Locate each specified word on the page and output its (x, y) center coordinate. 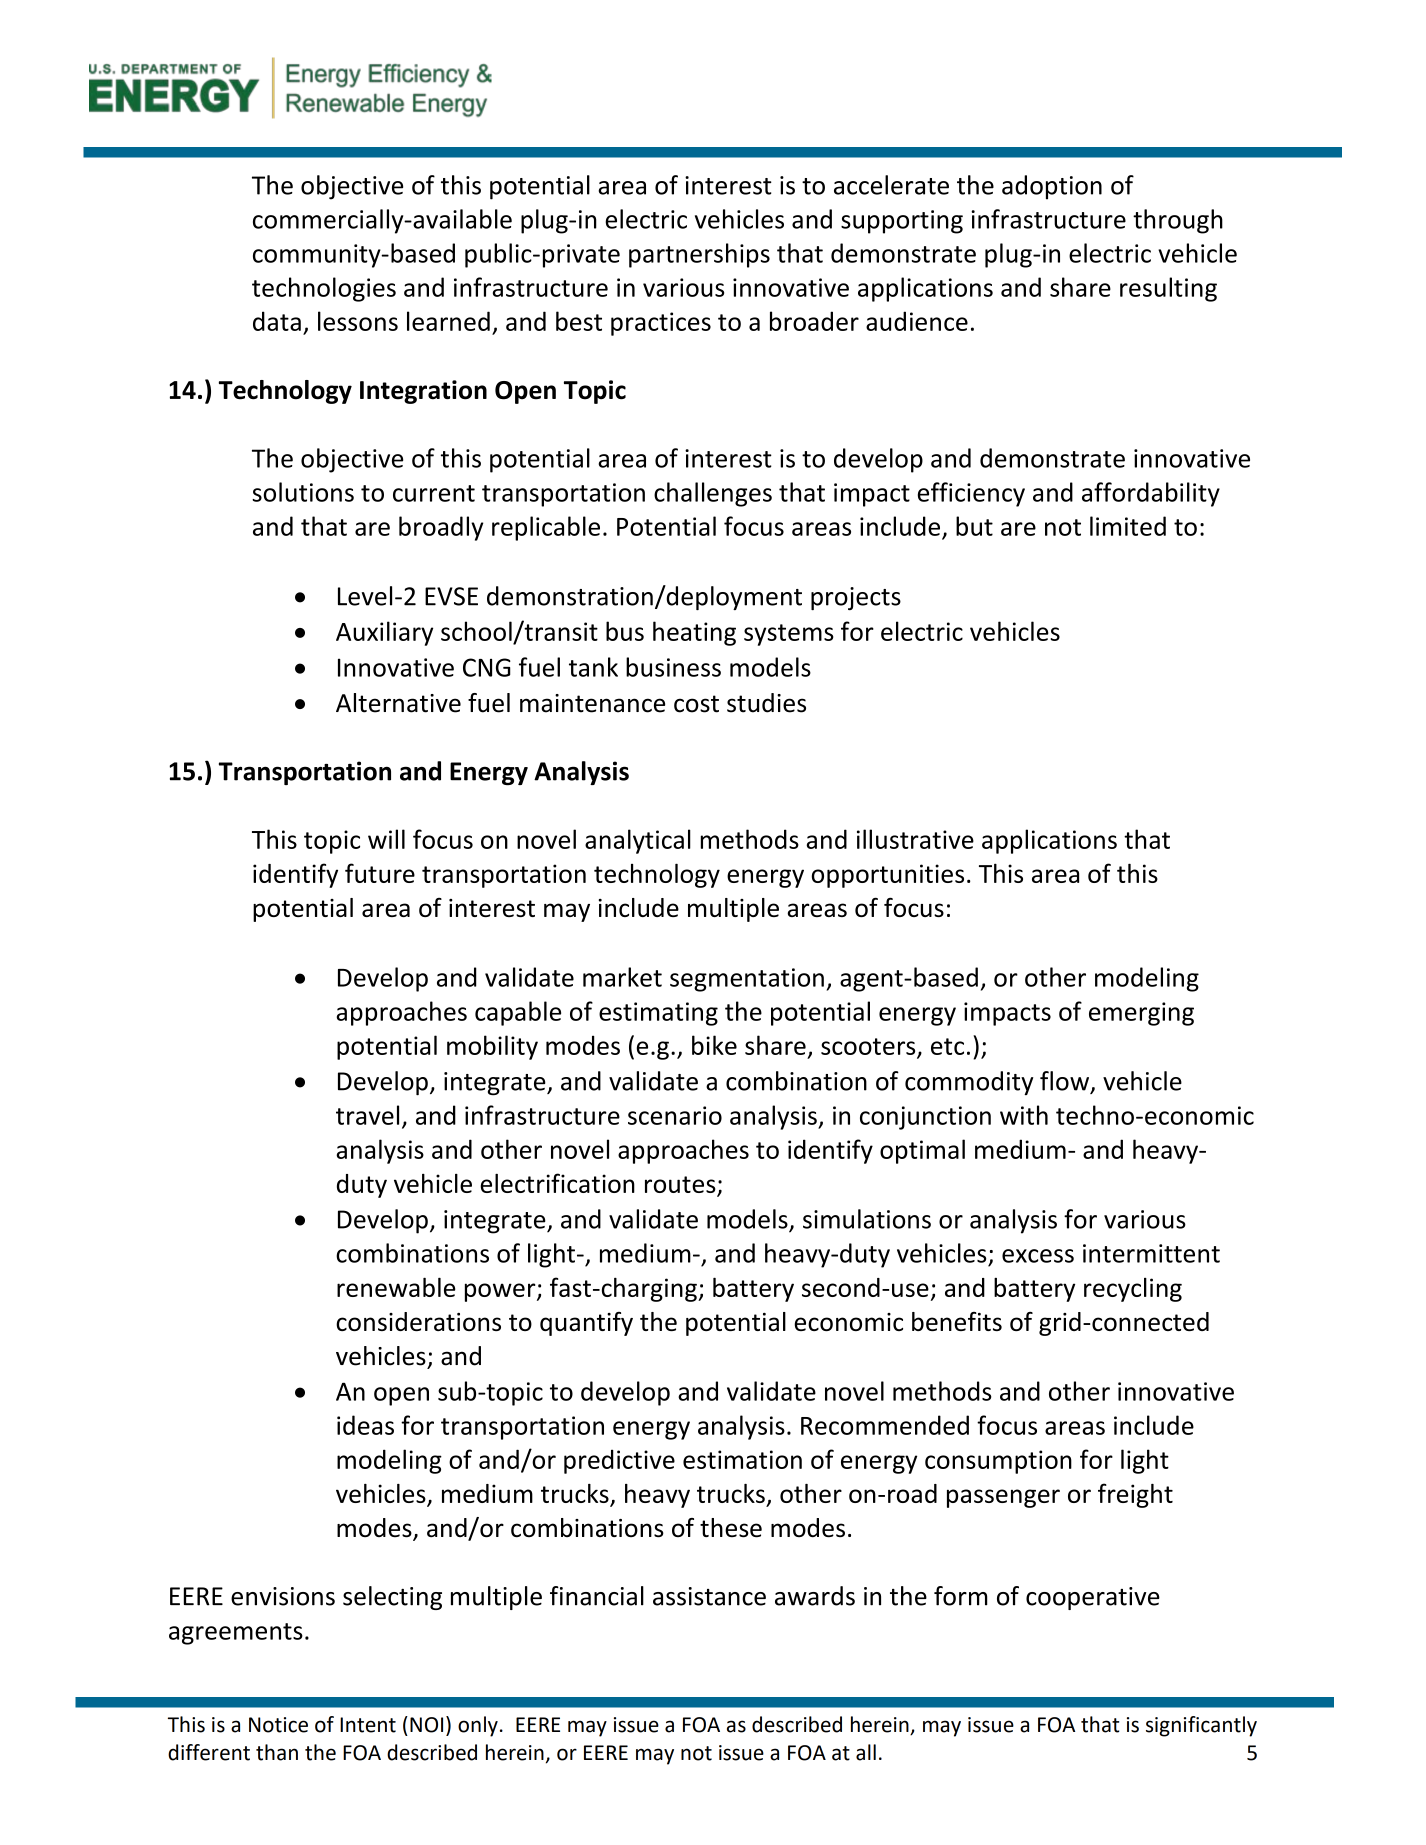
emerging (1141, 1014)
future (380, 873)
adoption (1052, 187)
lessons (358, 321)
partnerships (699, 255)
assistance (709, 1596)
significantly (1201, 1726)
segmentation (747, 980)
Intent (368, 1725)
